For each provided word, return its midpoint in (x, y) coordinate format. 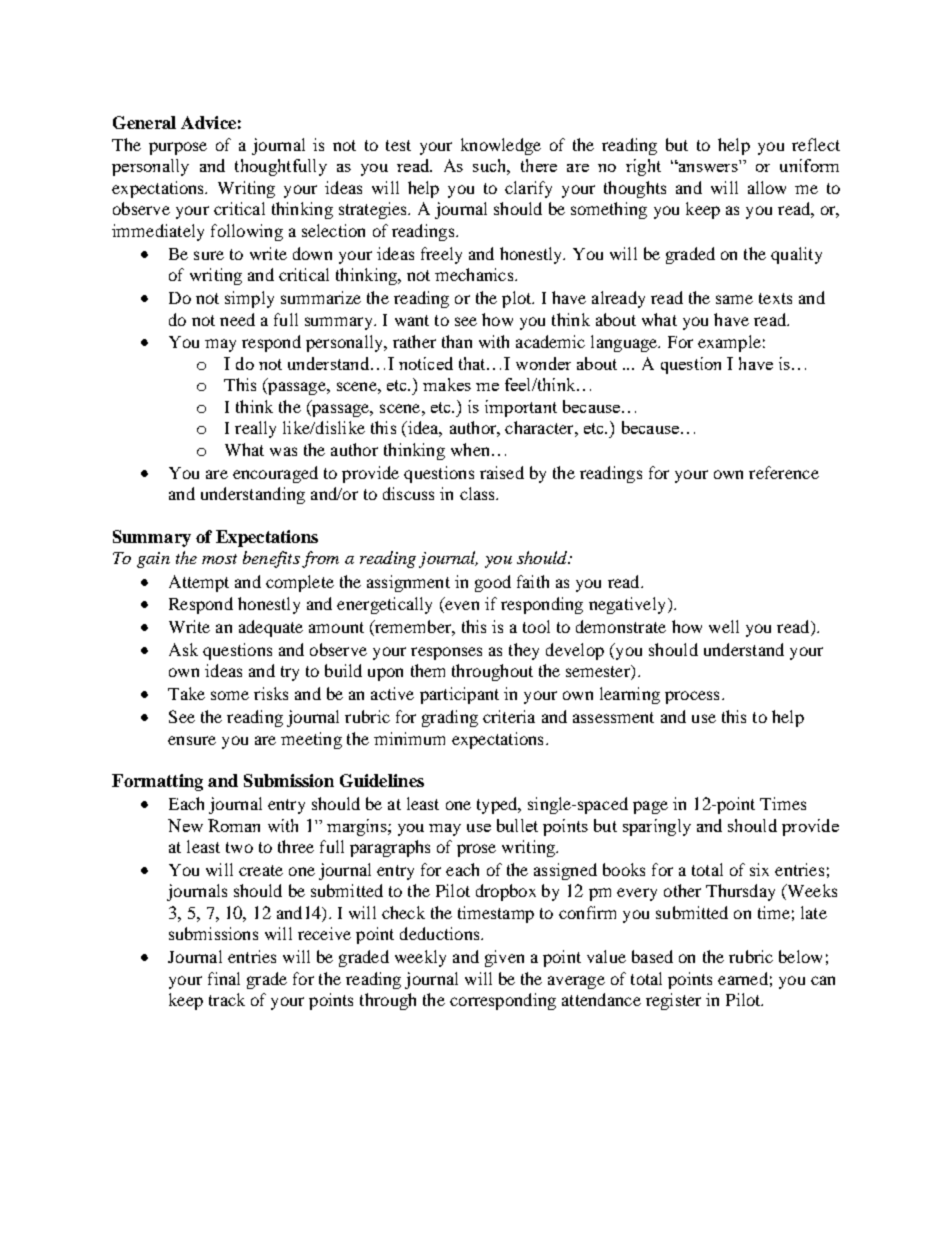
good (493, 583)
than (457, 341)
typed (498, 805)
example (729, 343)
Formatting (157, 782)
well (724, 626)
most (219, 559)
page (650, 807)
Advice (208, 122)
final (224, 978)
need (237, 319)
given (504, 958)
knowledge (501, 146)
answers (707, 167)
